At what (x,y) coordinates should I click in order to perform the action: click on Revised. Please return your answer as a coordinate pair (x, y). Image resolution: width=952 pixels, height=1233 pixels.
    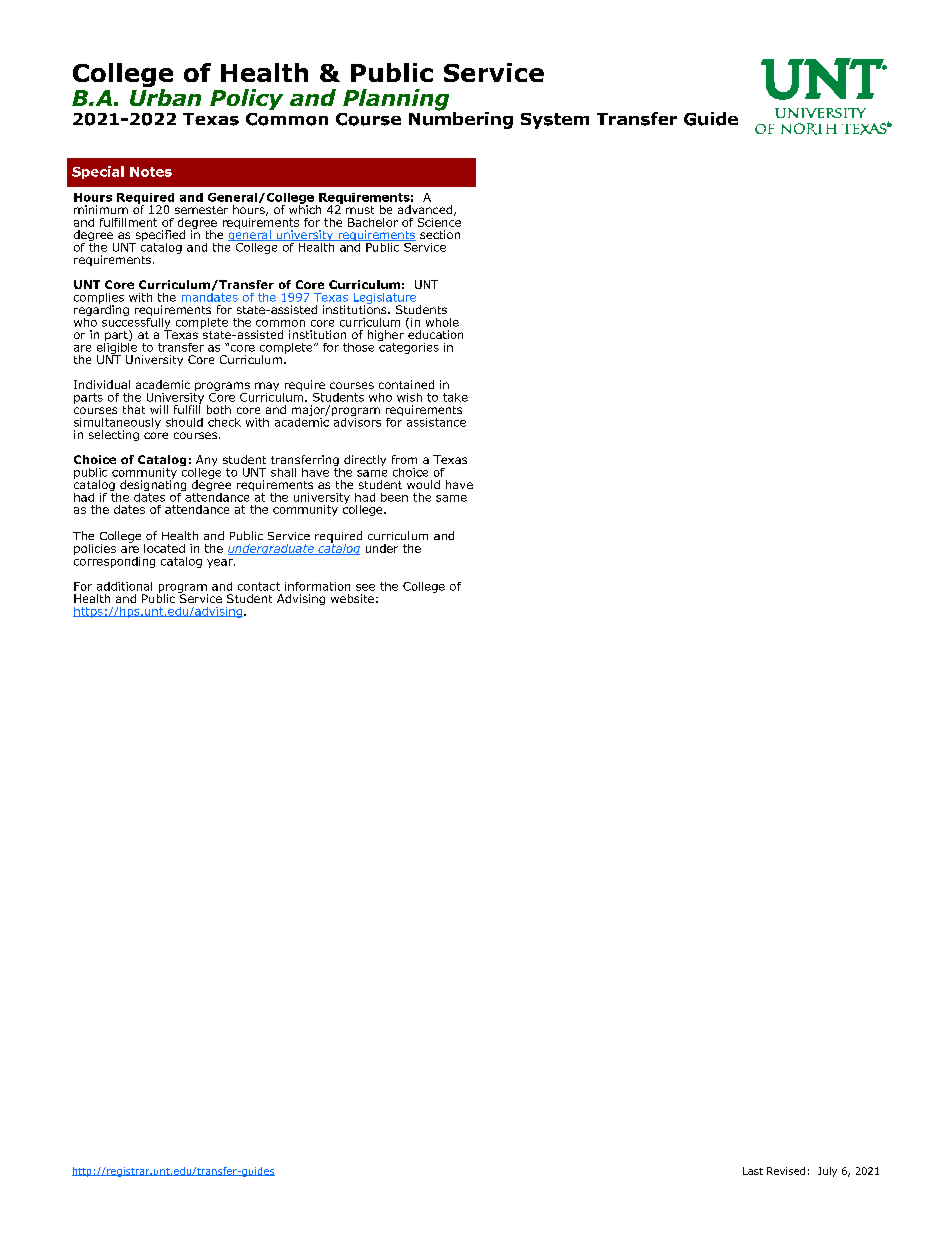
    Looking at the image, I should click on (786, 1171).
